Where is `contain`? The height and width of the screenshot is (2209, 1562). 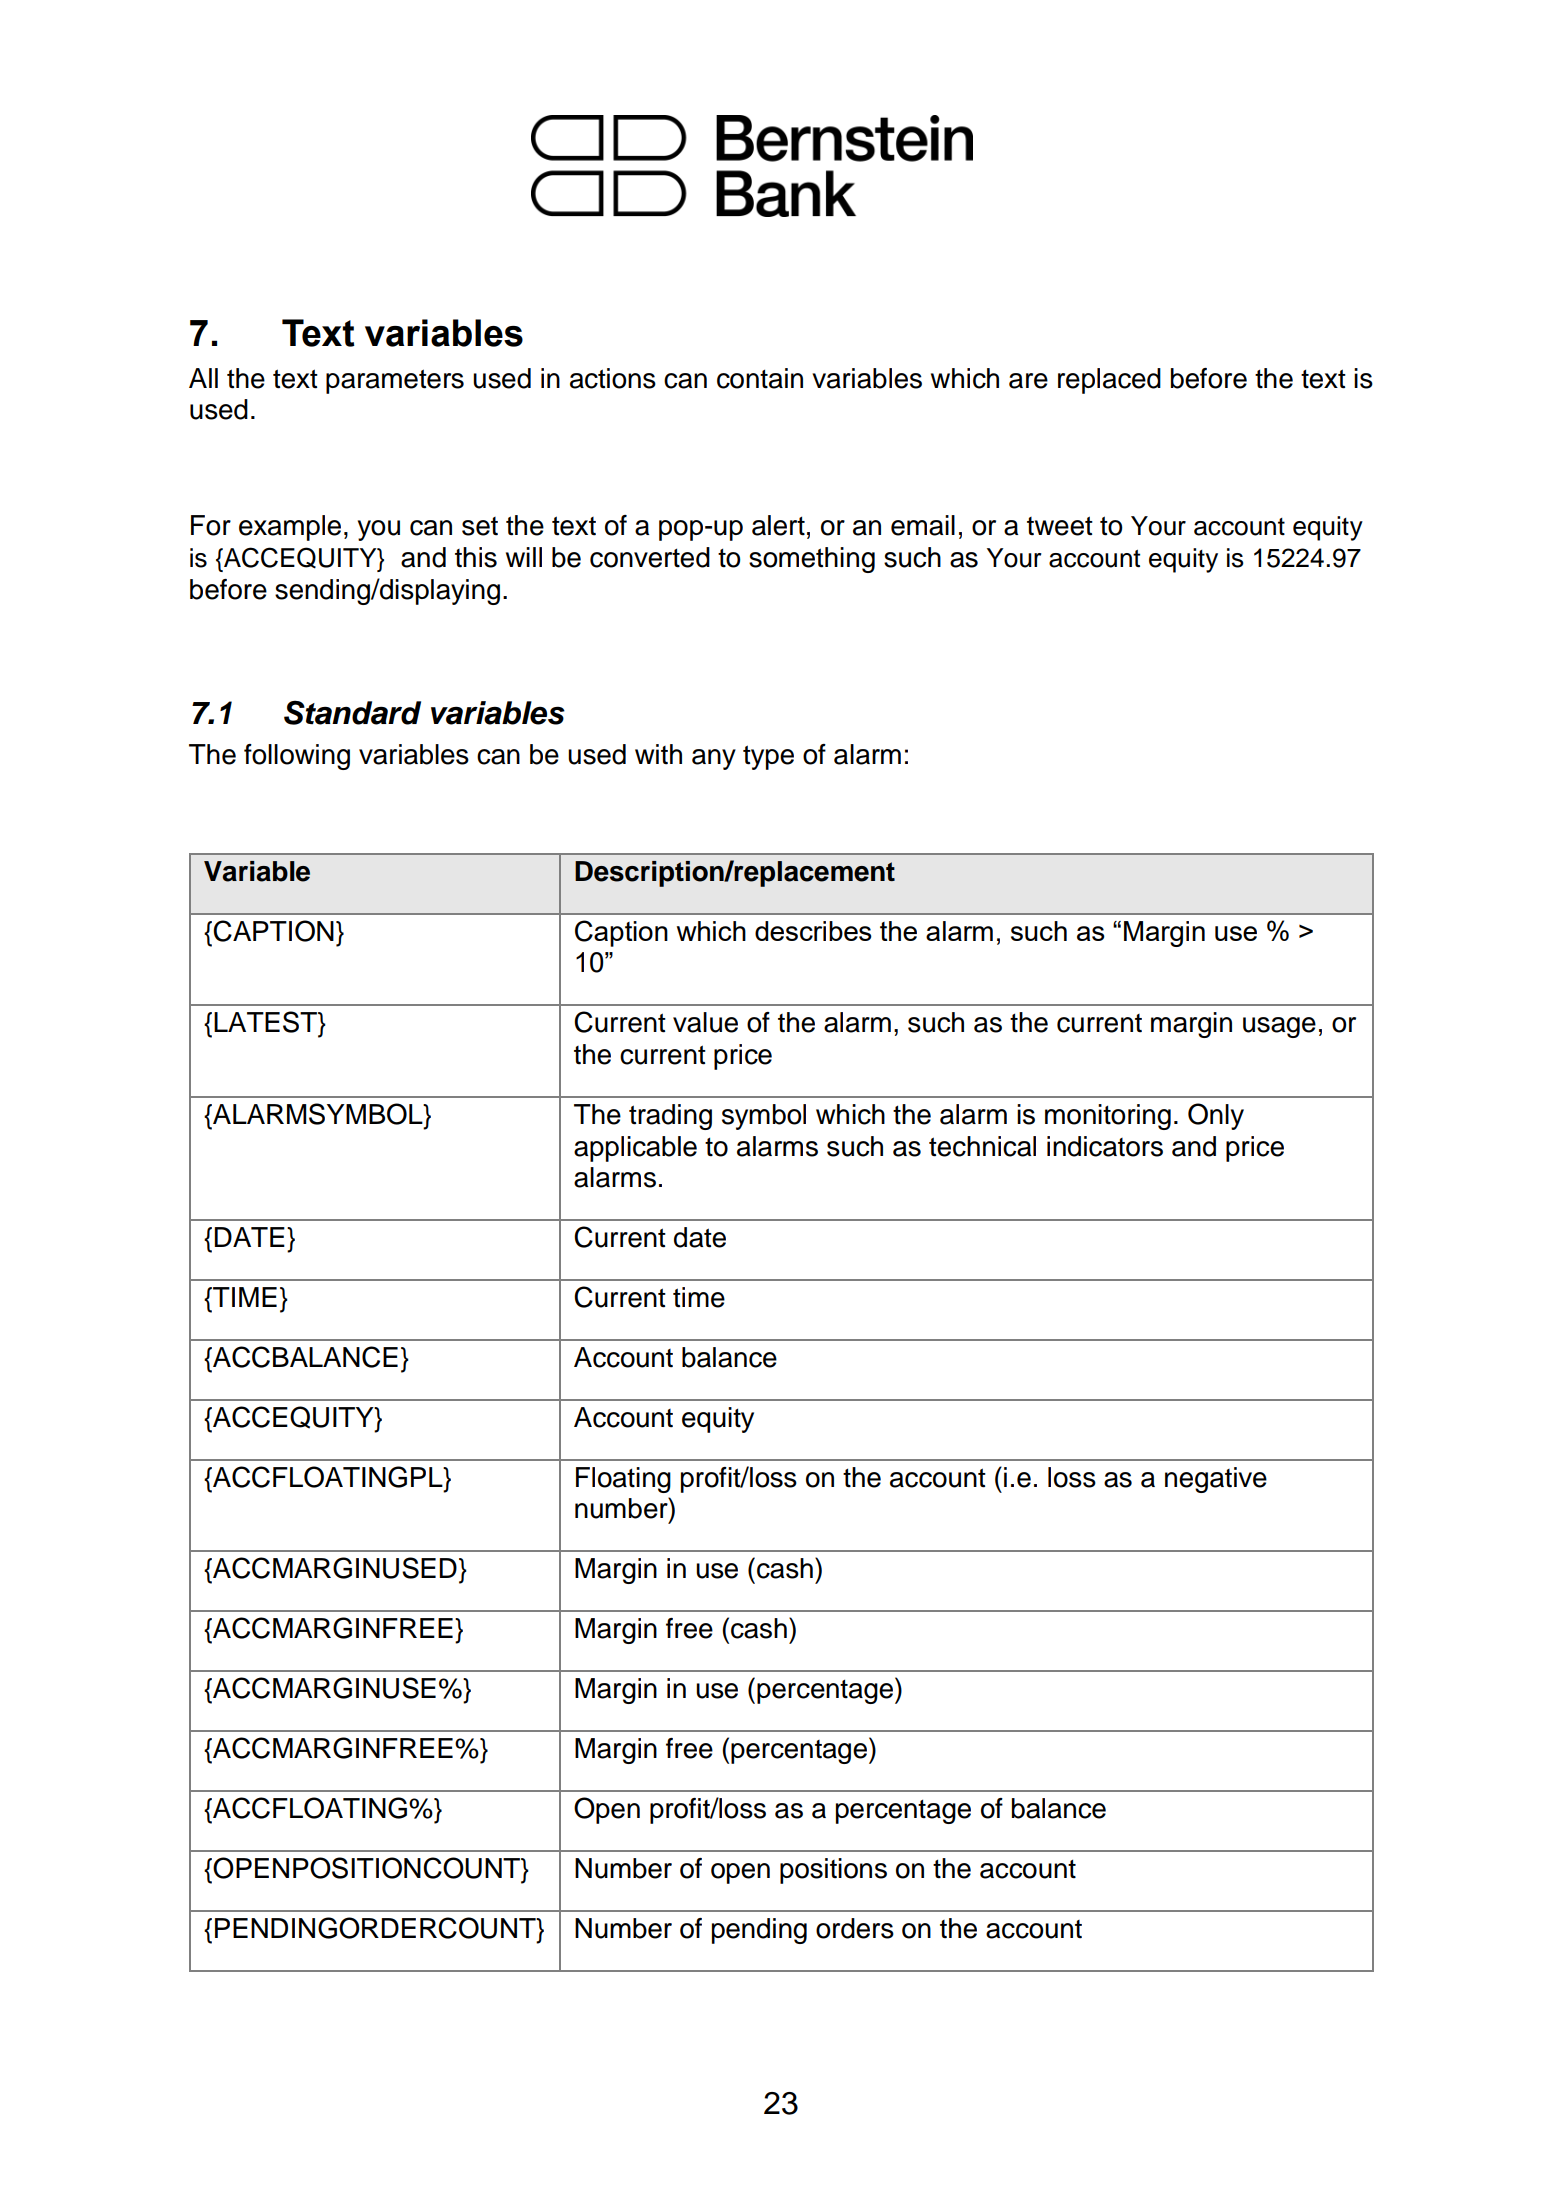 contain is located at coordinates (760, 378).
